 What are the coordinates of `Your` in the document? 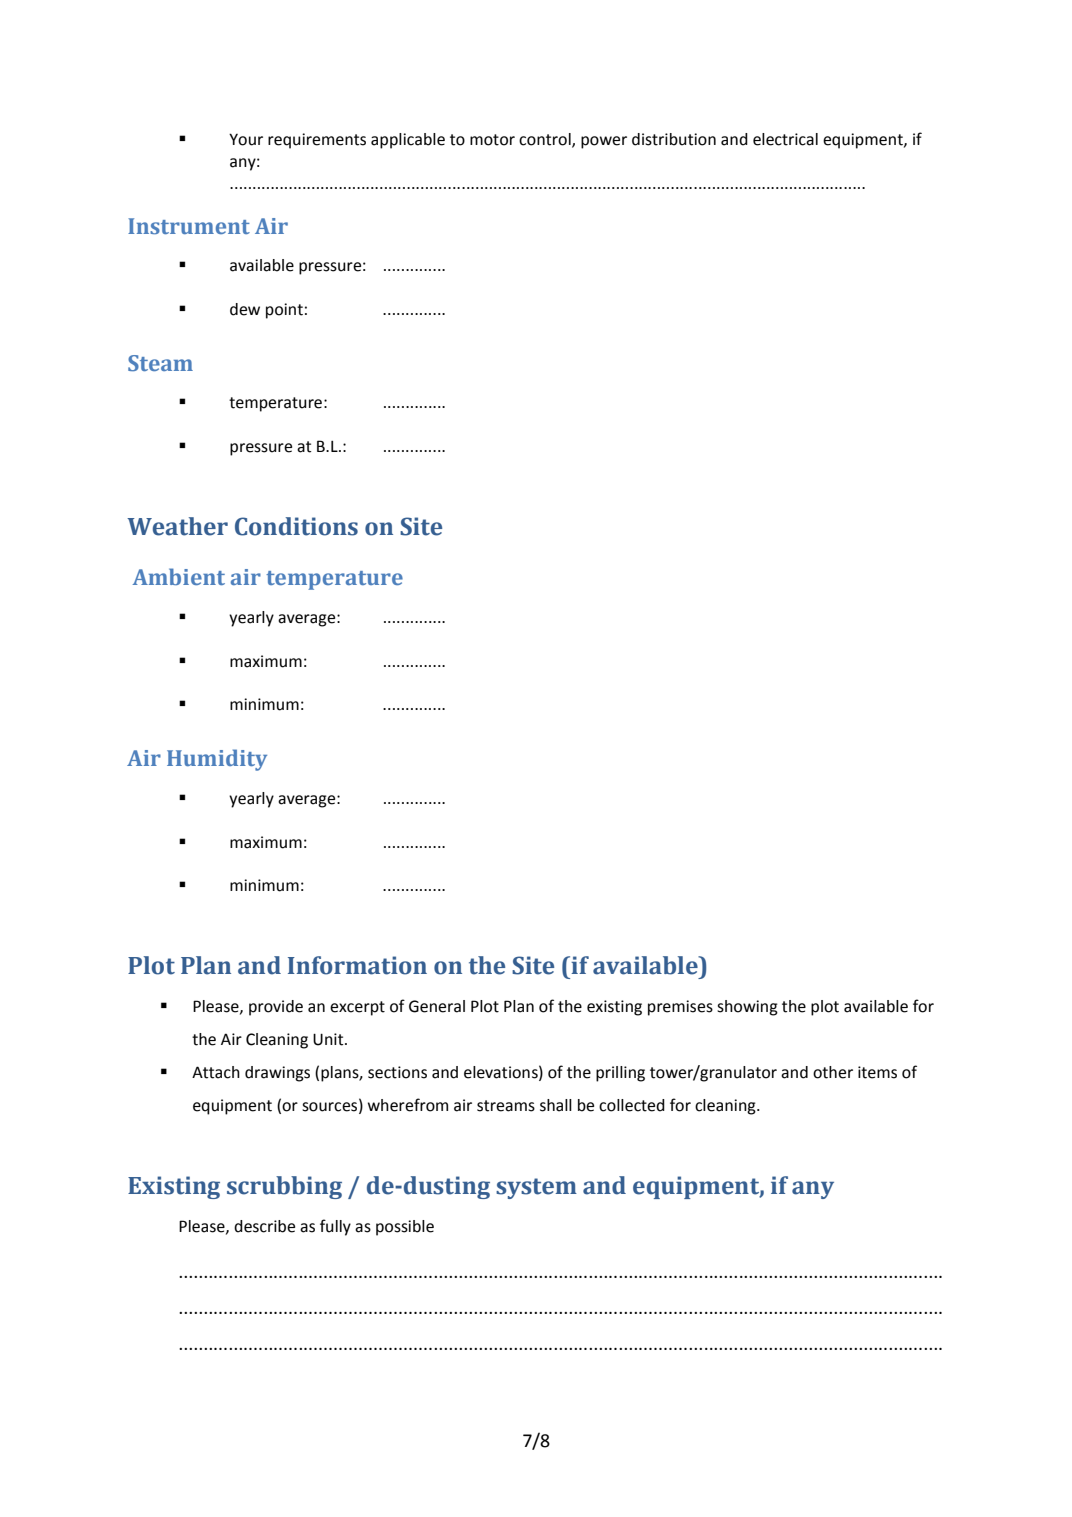 It's located at (246, 139).
